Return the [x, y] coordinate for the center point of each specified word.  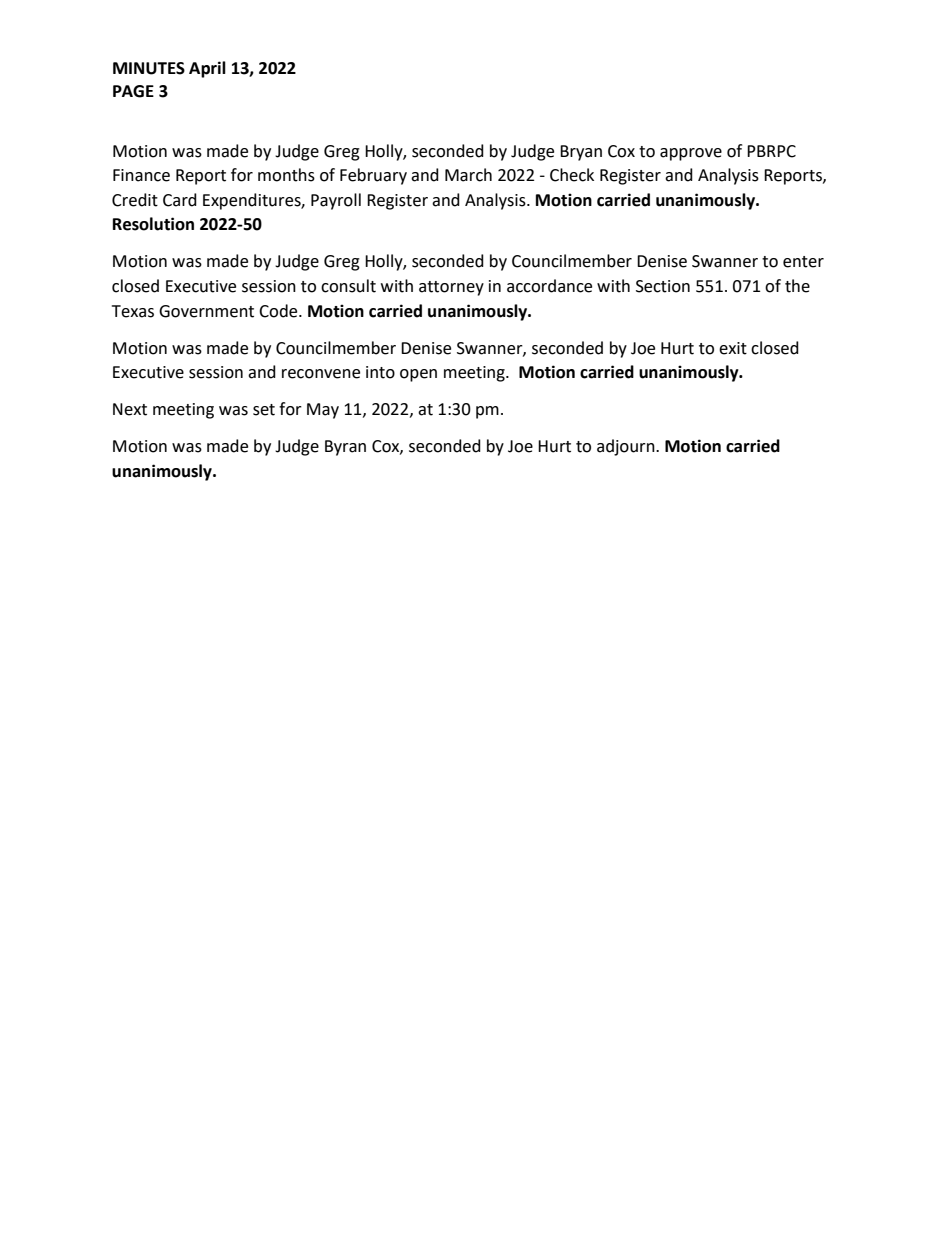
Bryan [581, 153]
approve [691, 154]
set [264, 410]
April [207, 69]
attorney [451, 288]
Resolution [153, 224]
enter [803, 262]
